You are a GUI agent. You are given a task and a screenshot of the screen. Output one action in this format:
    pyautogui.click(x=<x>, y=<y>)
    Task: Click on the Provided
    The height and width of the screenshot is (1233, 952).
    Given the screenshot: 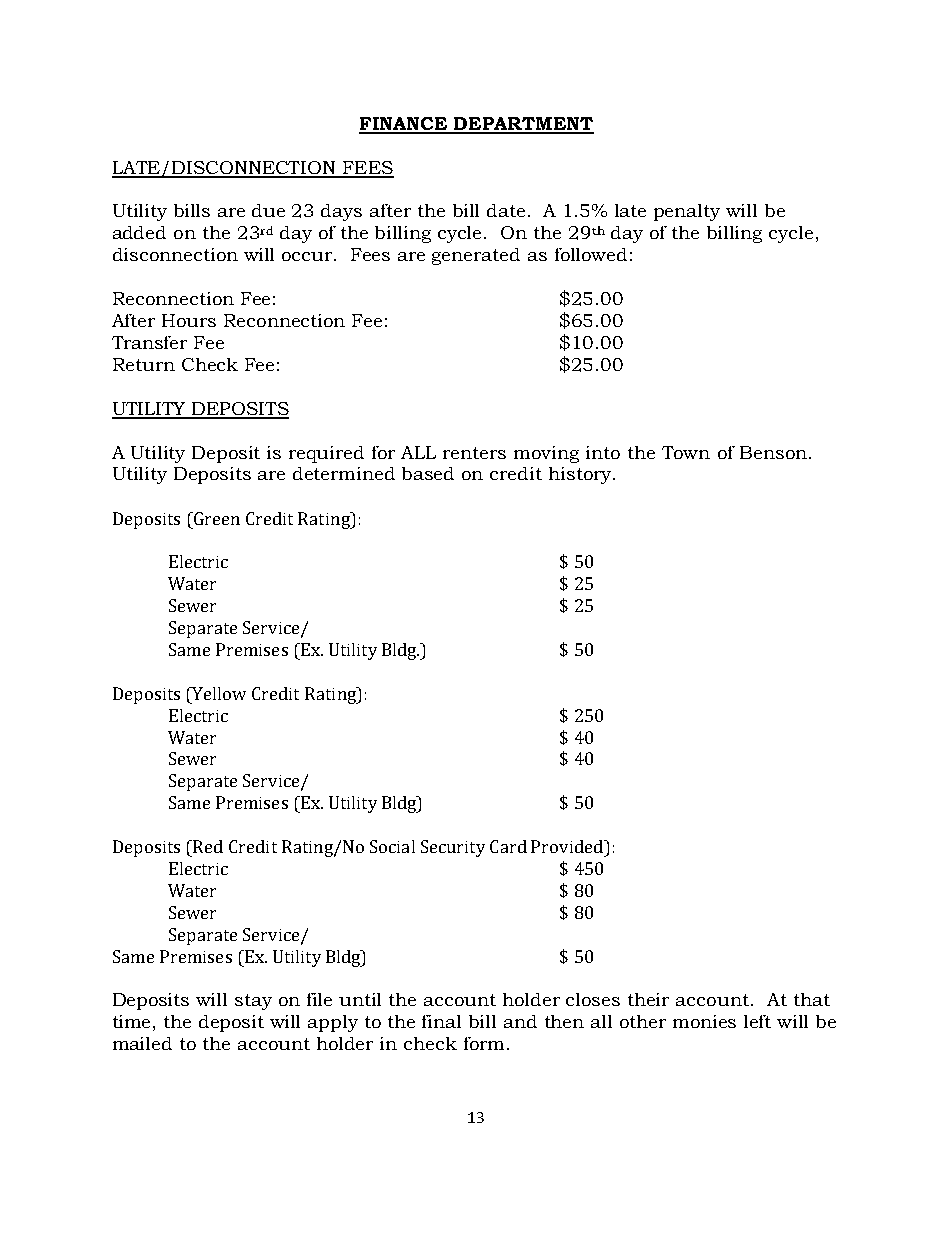 What is the action you would take?
    pyautogui.click(x=568, y=846)
